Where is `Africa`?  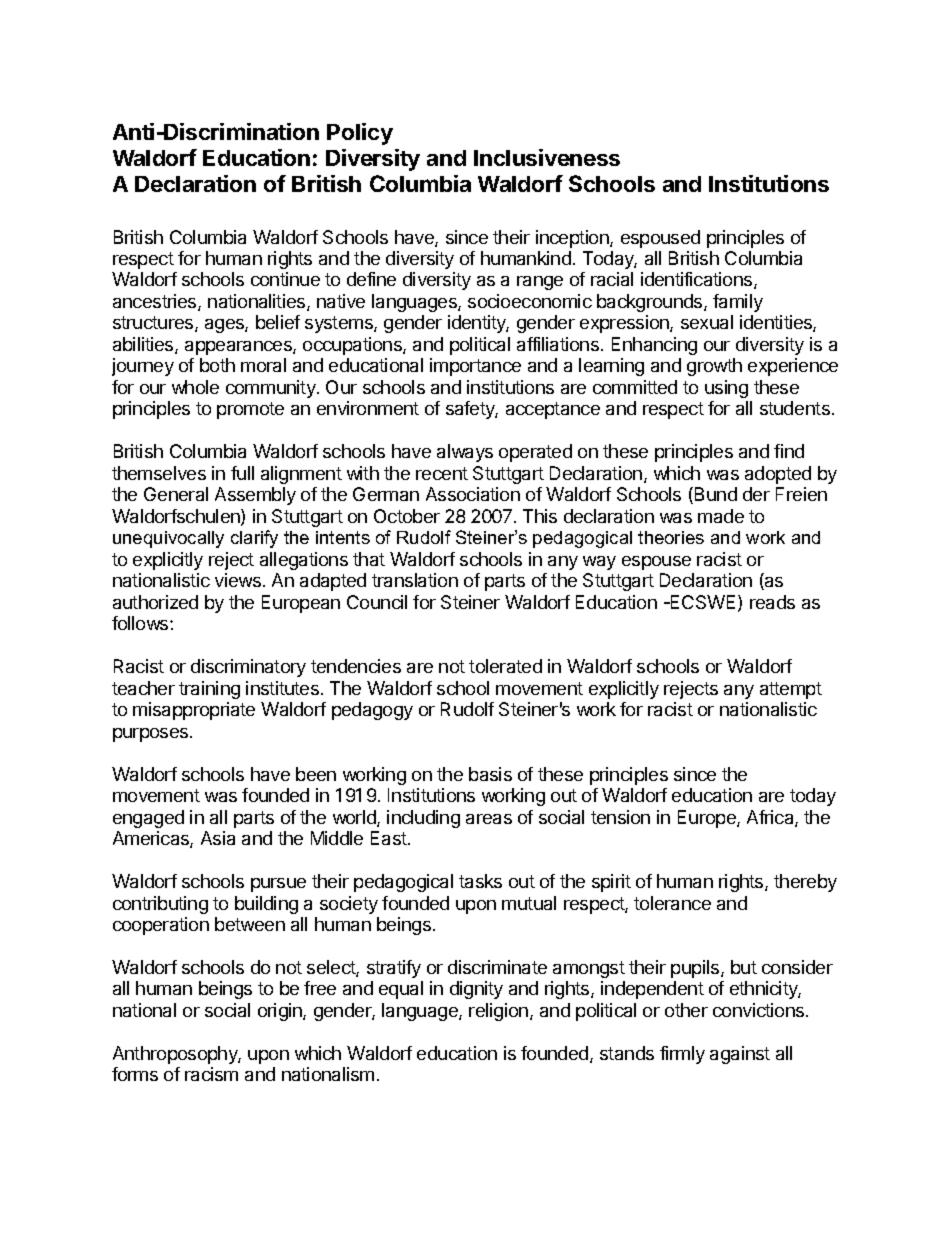 Africa is located at coordinates (771, 818).
